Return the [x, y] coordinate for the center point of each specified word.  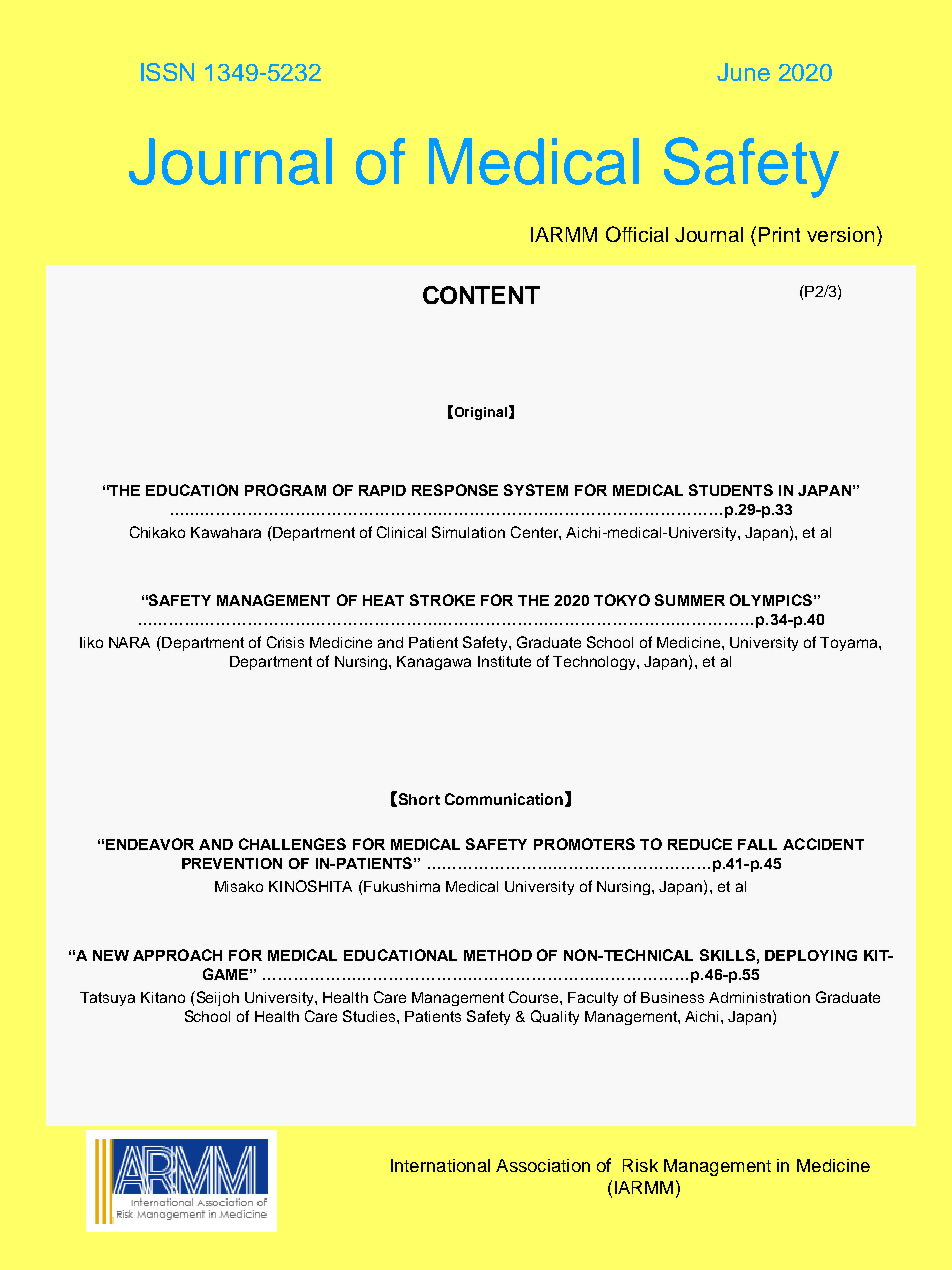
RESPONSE [455, 490]
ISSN [167, 72]
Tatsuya [107, 999]
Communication [504, 799]
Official [637, 234]
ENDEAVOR [150, 844]
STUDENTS [731, 490]
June [743, 72]
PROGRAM [285, 490]
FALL [757, 844]
